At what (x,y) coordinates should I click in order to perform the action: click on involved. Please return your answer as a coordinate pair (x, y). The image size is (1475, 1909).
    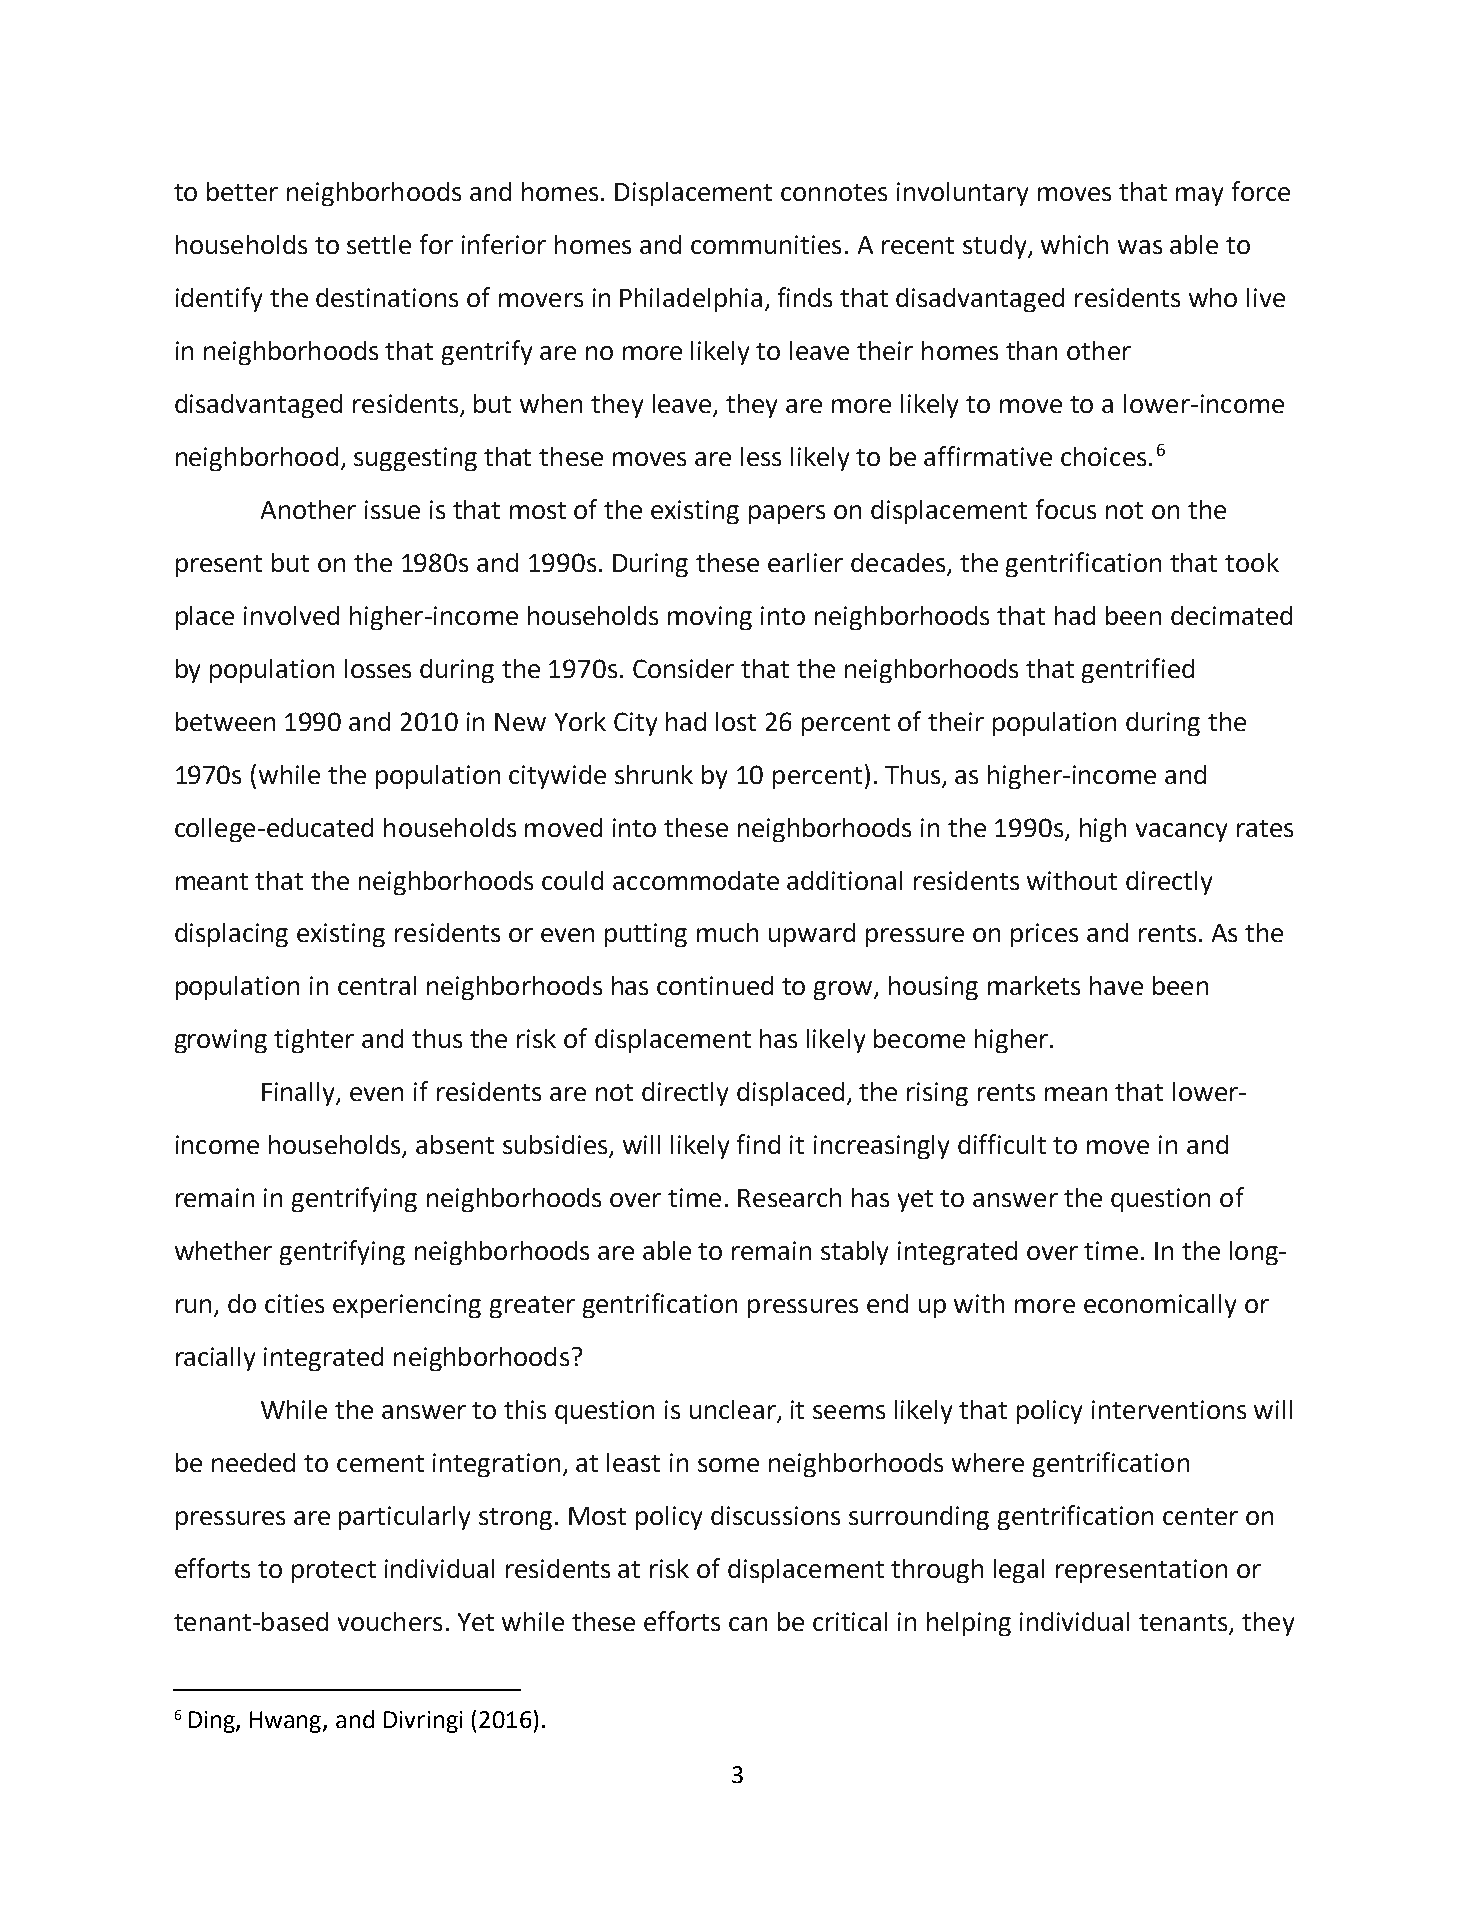
    Looking at the image, I should click on (291, 615).
